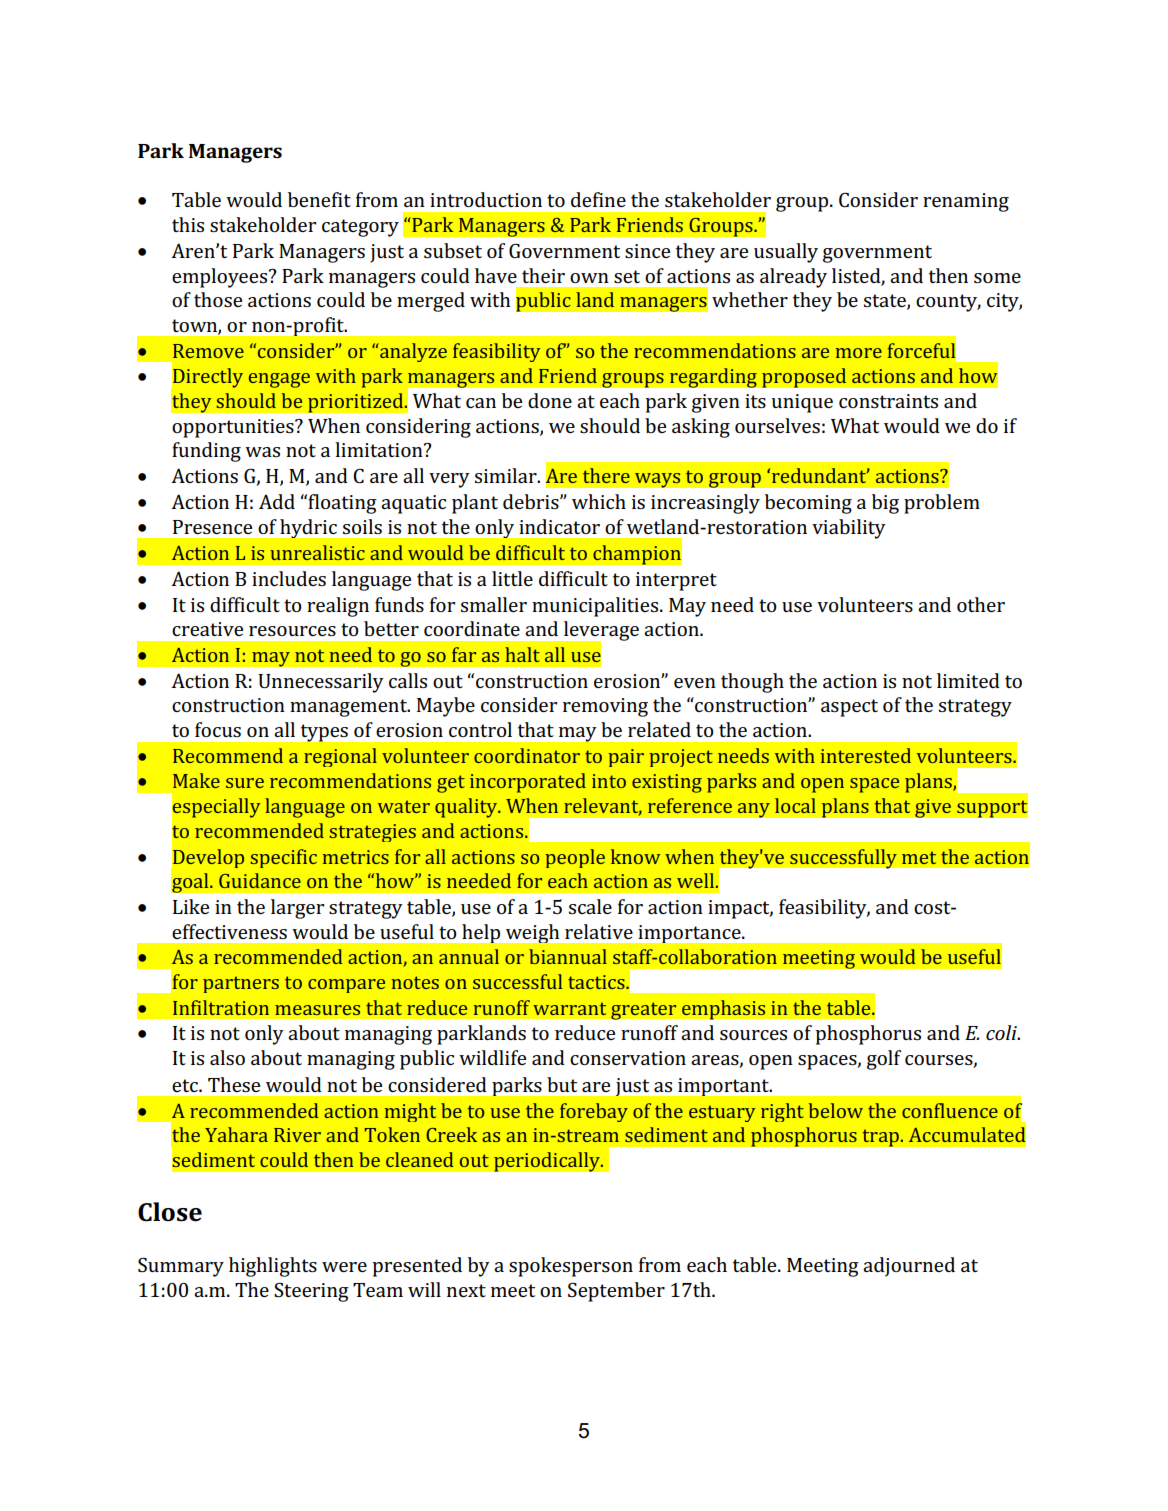 The height and width of the screenshot is (1511, 1168). Describe the element at coordinates (885, 504) in the screenshot. I see `big` at that location.
